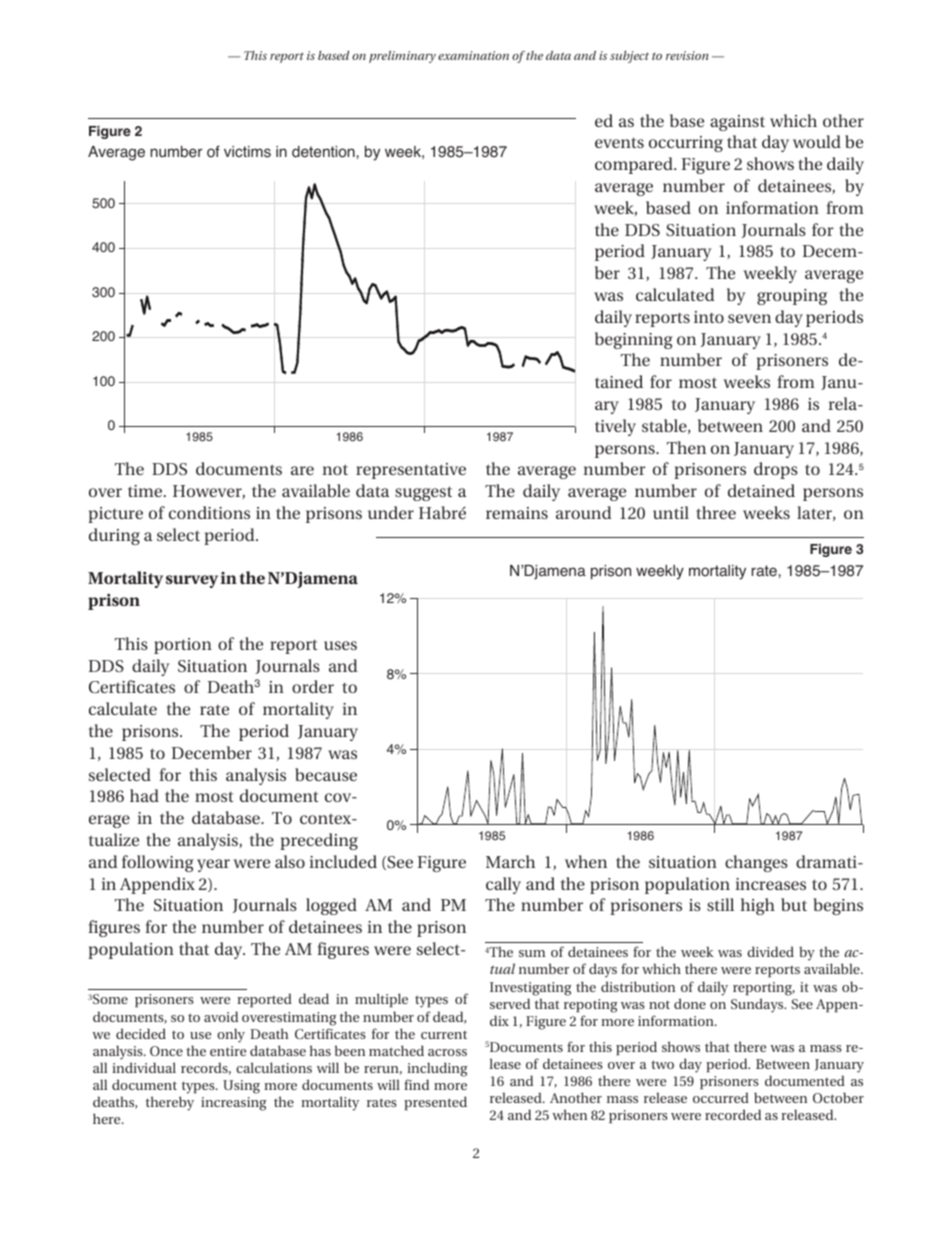  Describe the element at coordinates (776, 470) in the document. I see `drops` at that location.
